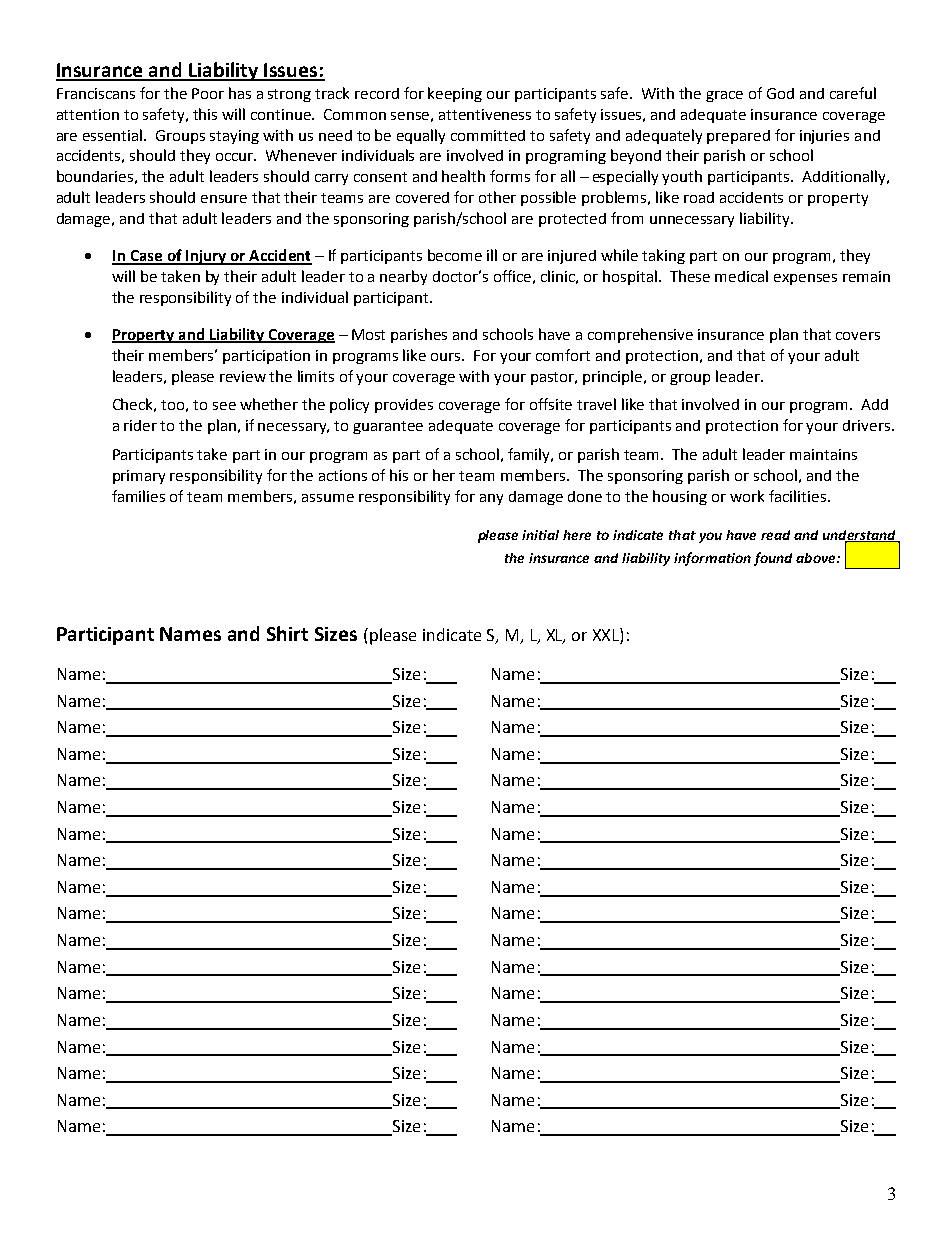  What do you see at coordinates (206, 257) in the page?
I see `Injury` at bounding box center [206, 257].
